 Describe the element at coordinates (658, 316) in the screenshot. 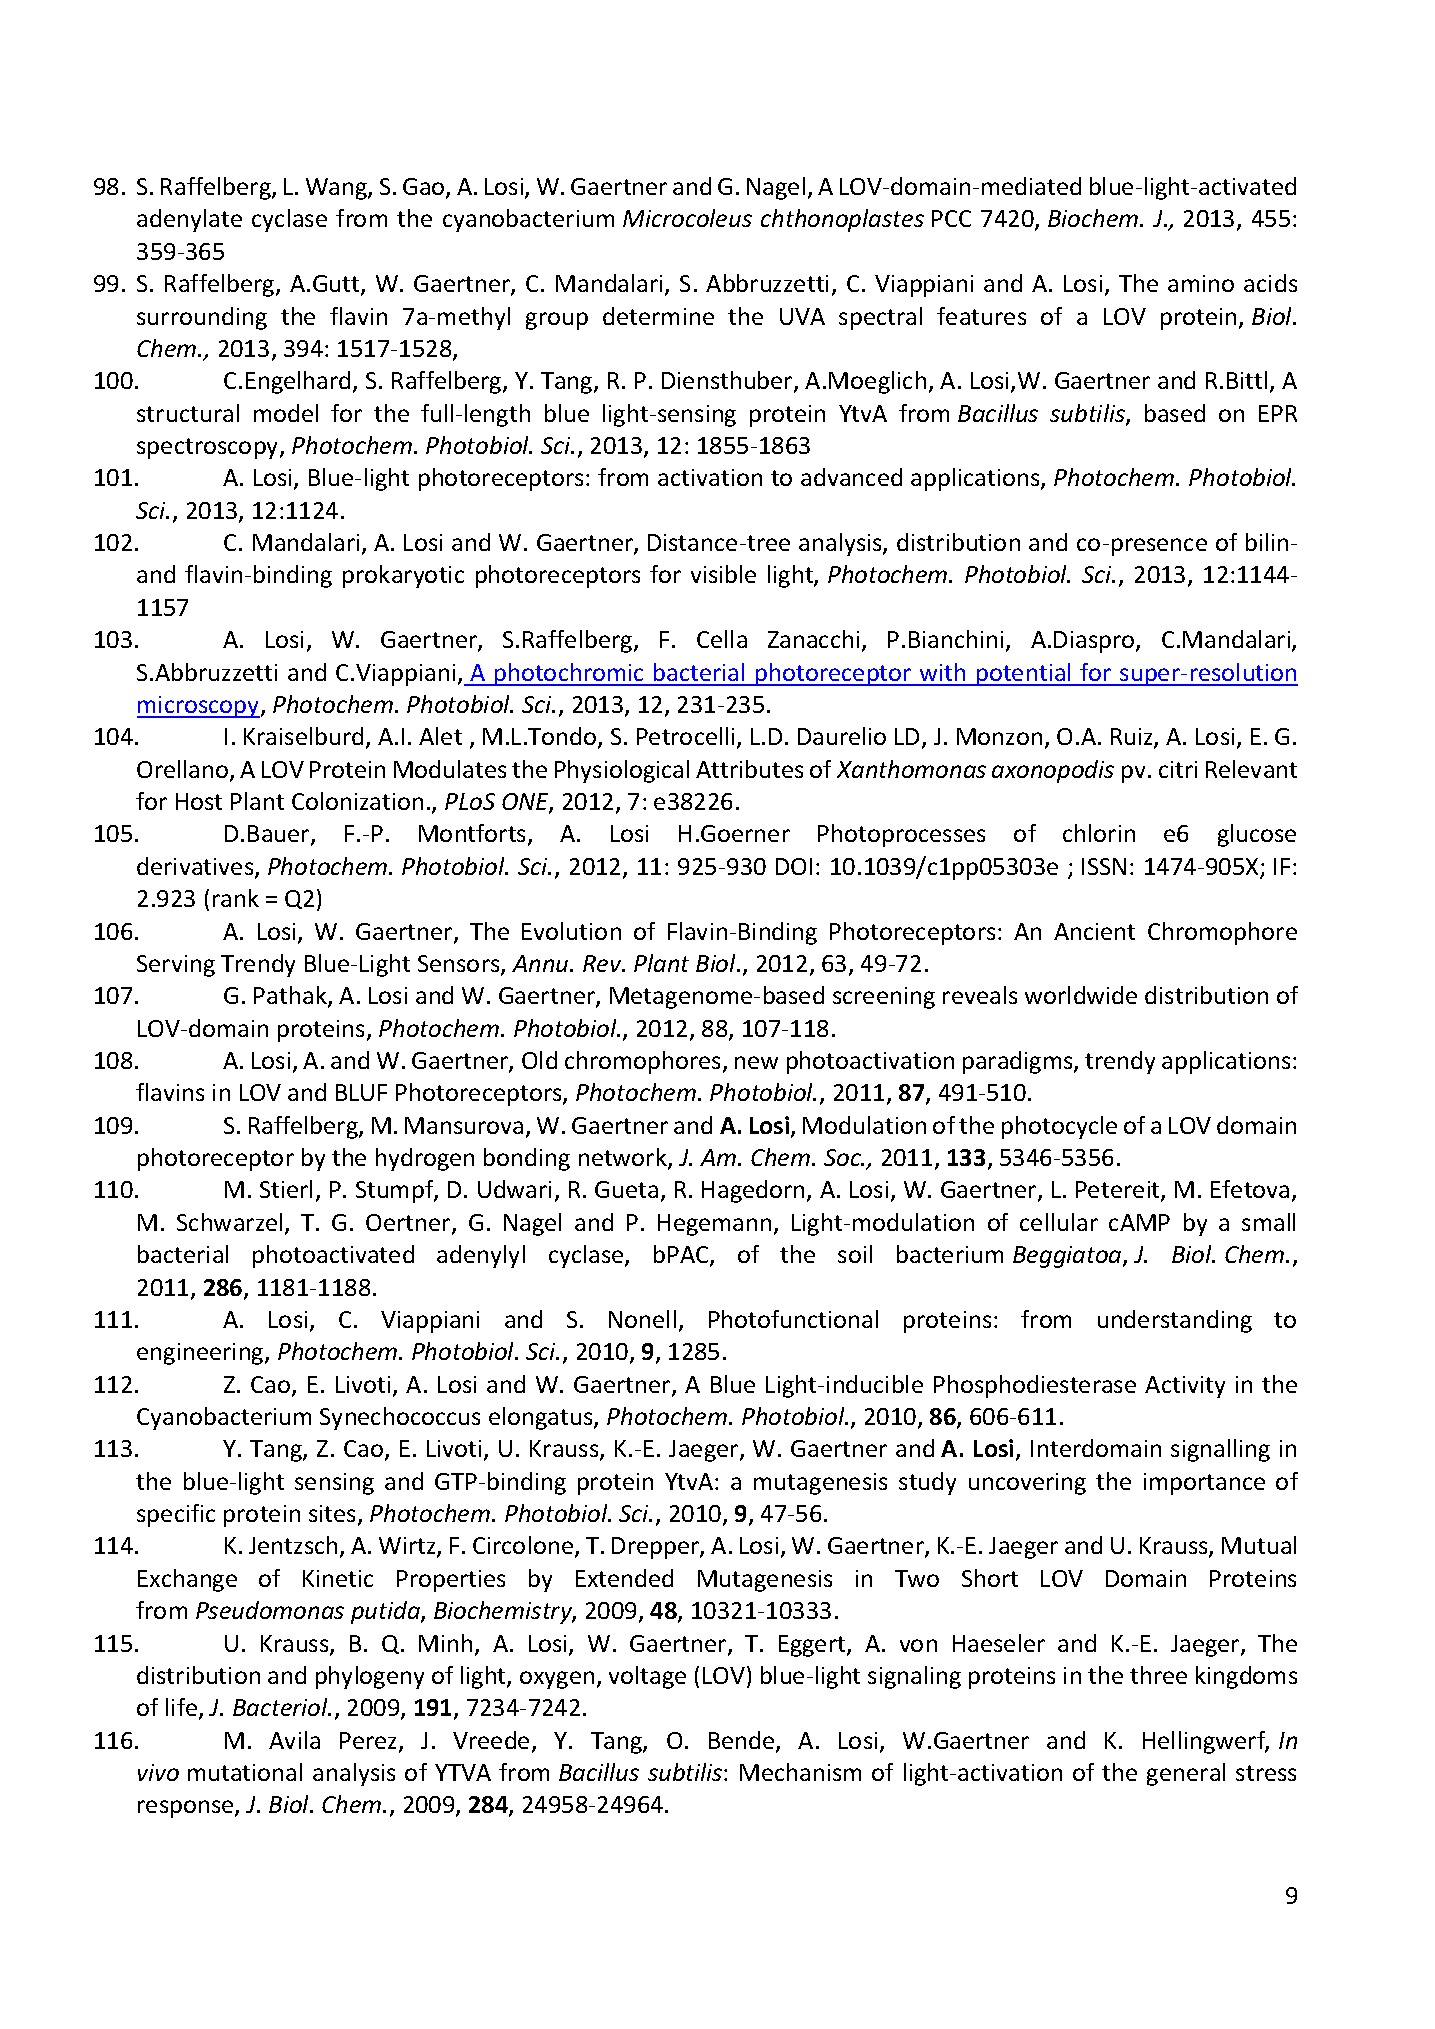

I see `determine` at that location.
